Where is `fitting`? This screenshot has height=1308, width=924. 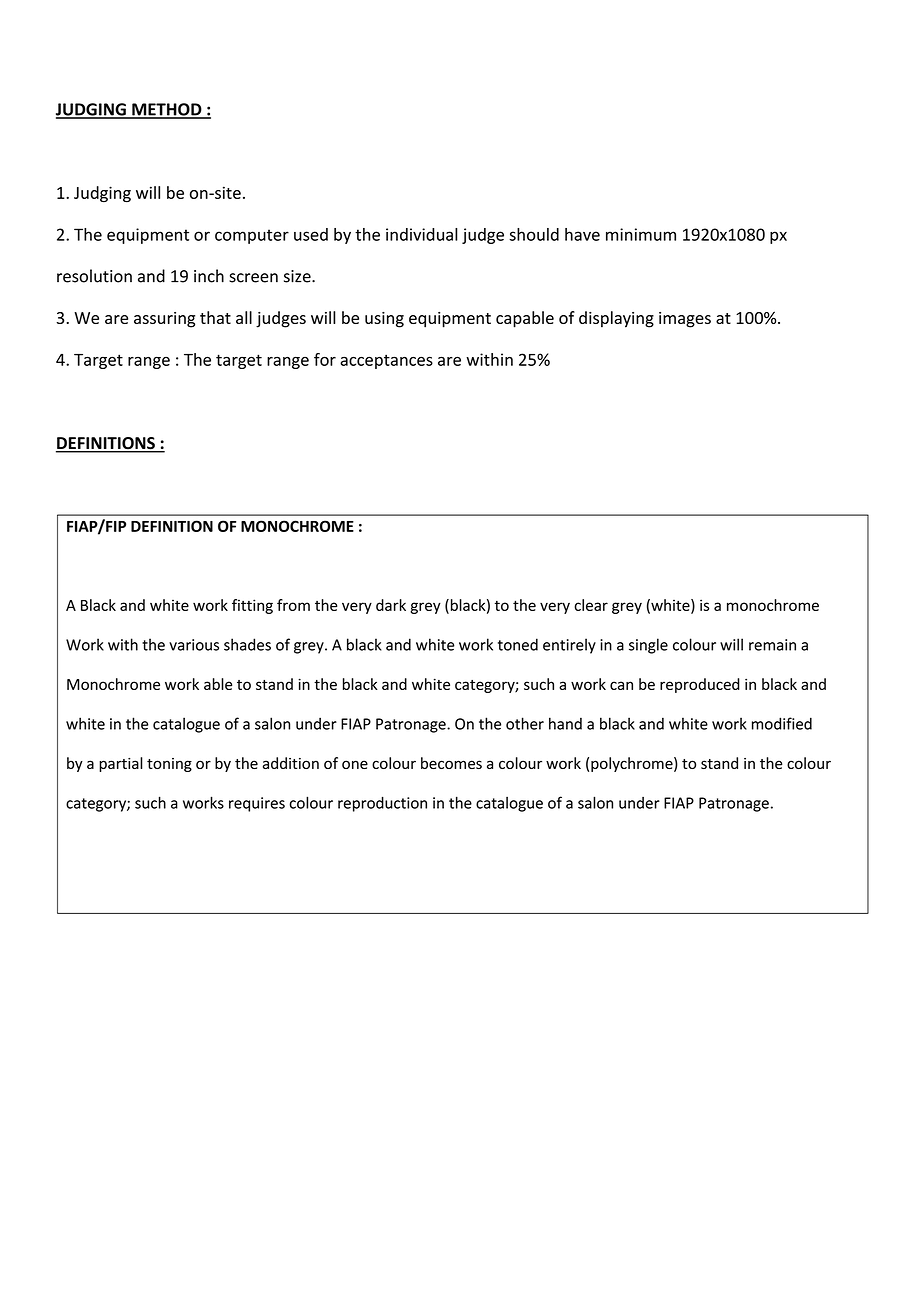
fitting is located at coordinates (252, 606).
